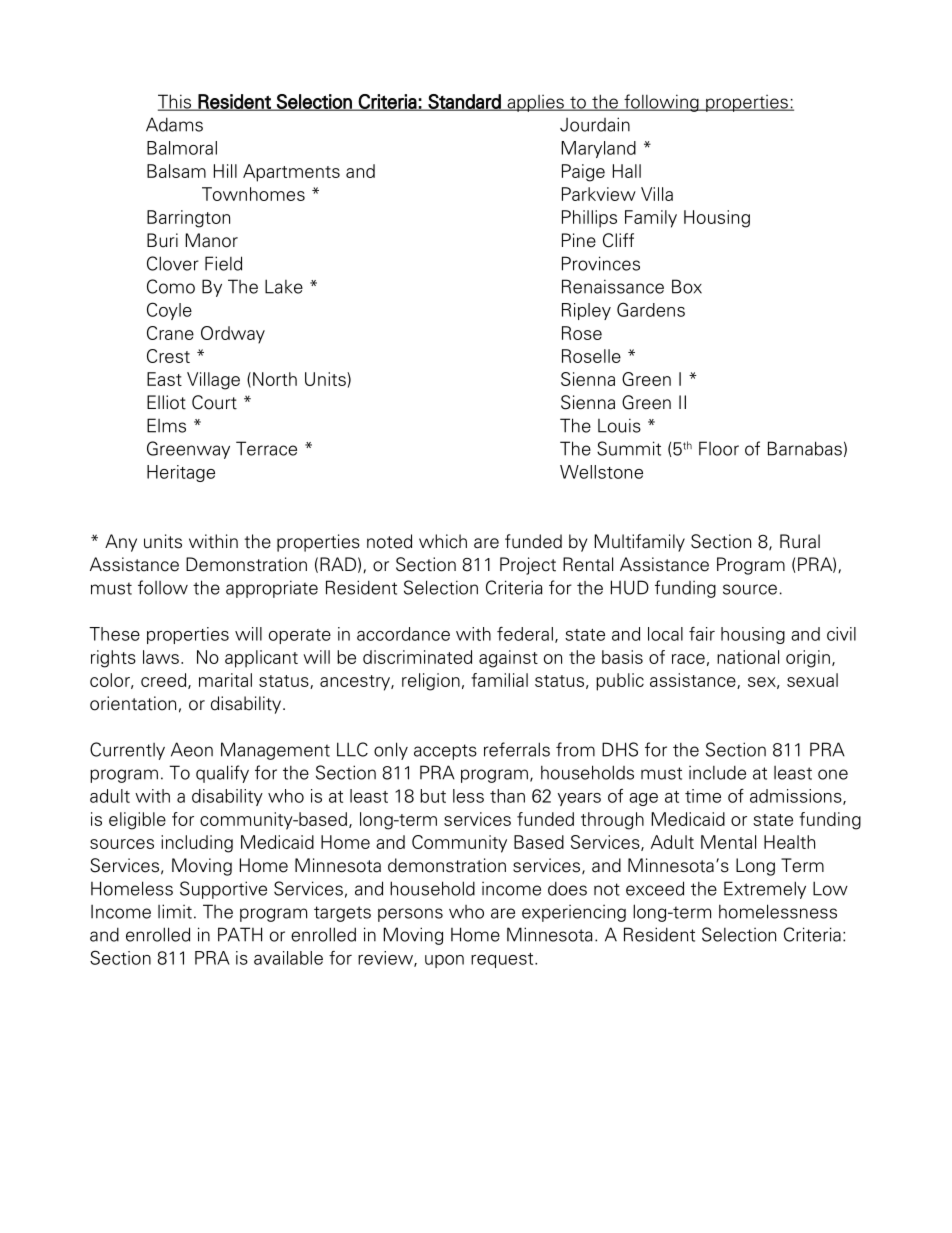 This image has width=952, height=1233. What do you see at coordinates (627, 171) in the image?
I see `Hall` at bounding box center [627, 171].
